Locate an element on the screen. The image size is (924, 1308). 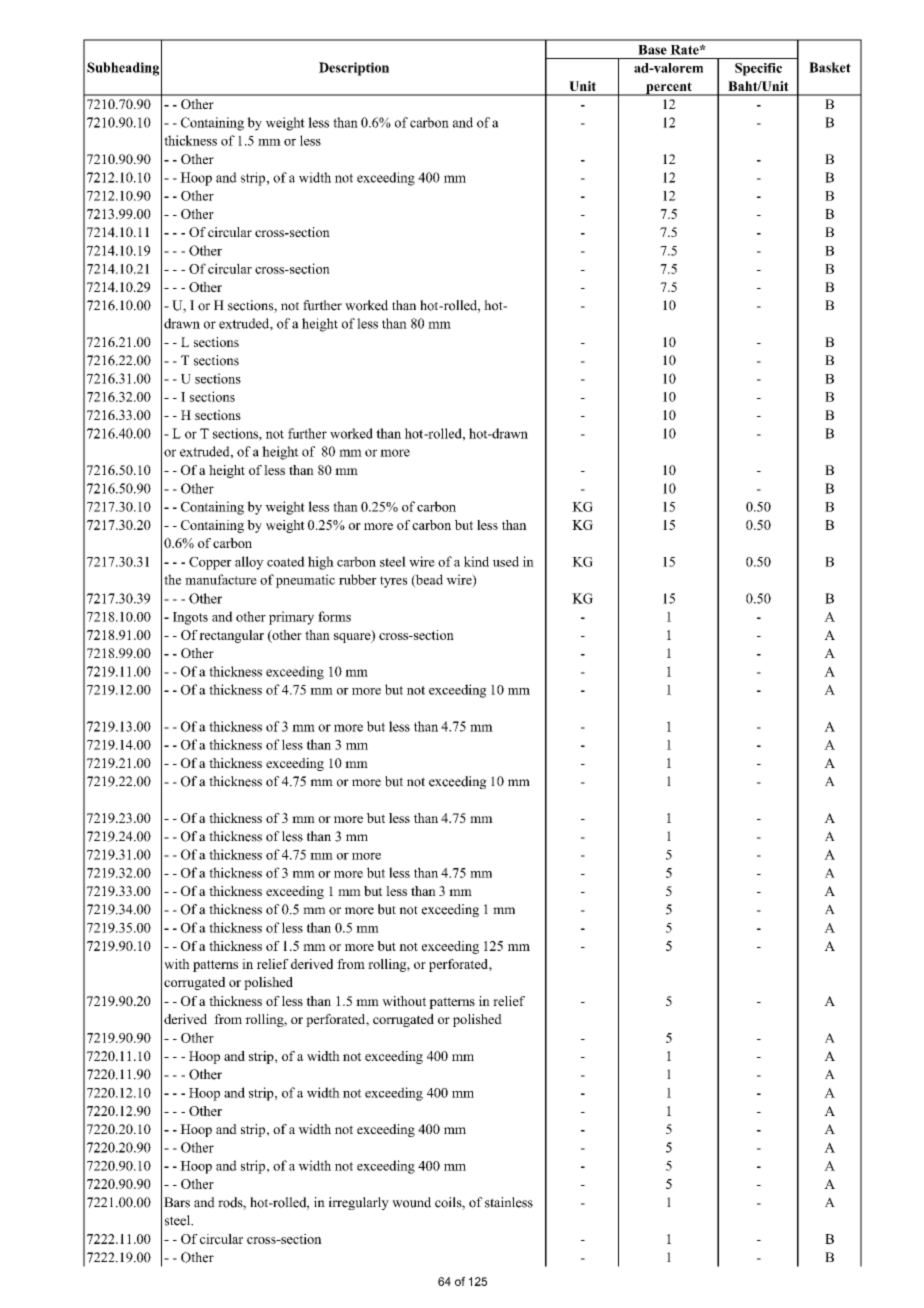
kind is located at coordinates (476, 561).
